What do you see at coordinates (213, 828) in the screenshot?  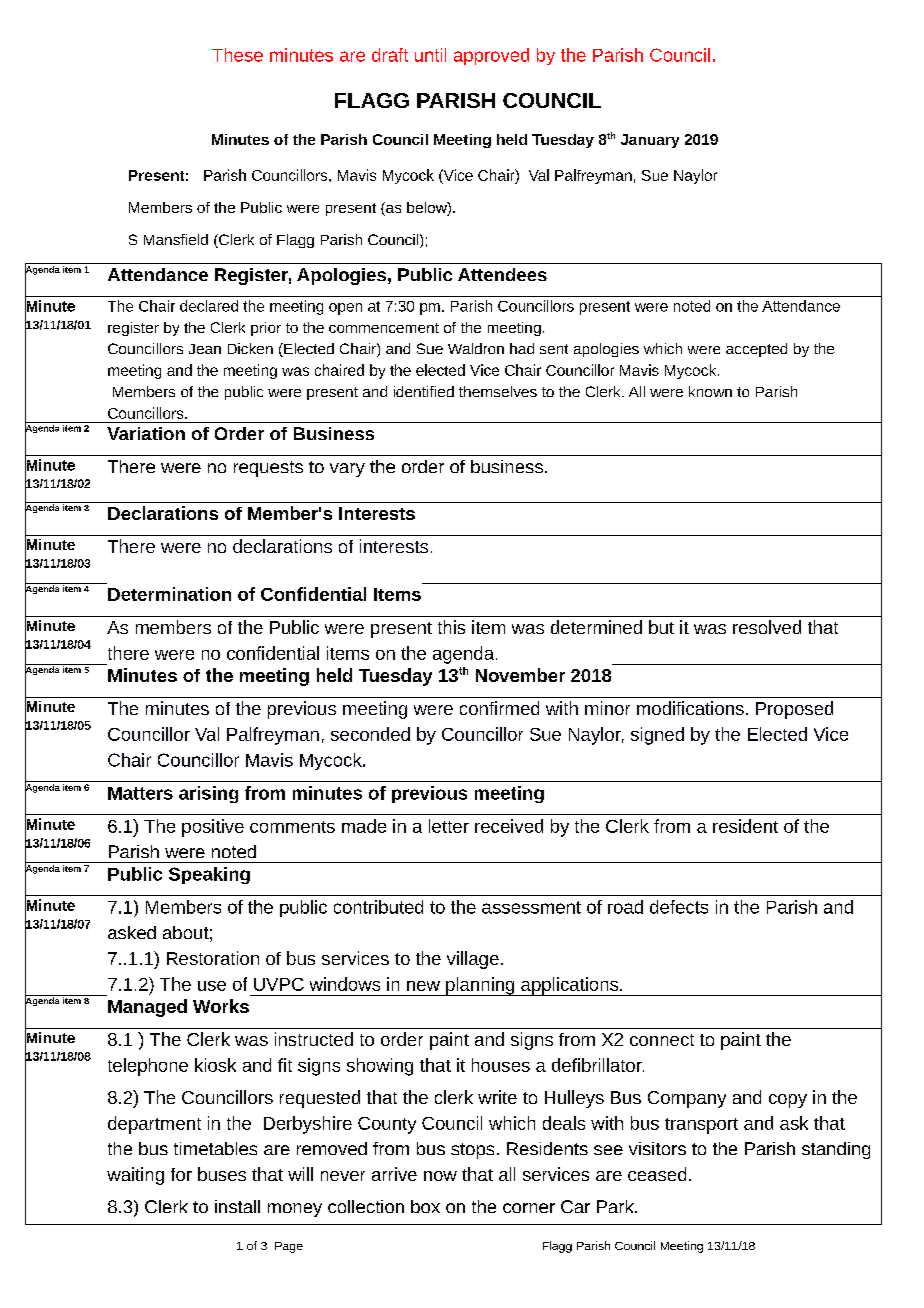 I see `positive` at bounding box center [213, 828].
